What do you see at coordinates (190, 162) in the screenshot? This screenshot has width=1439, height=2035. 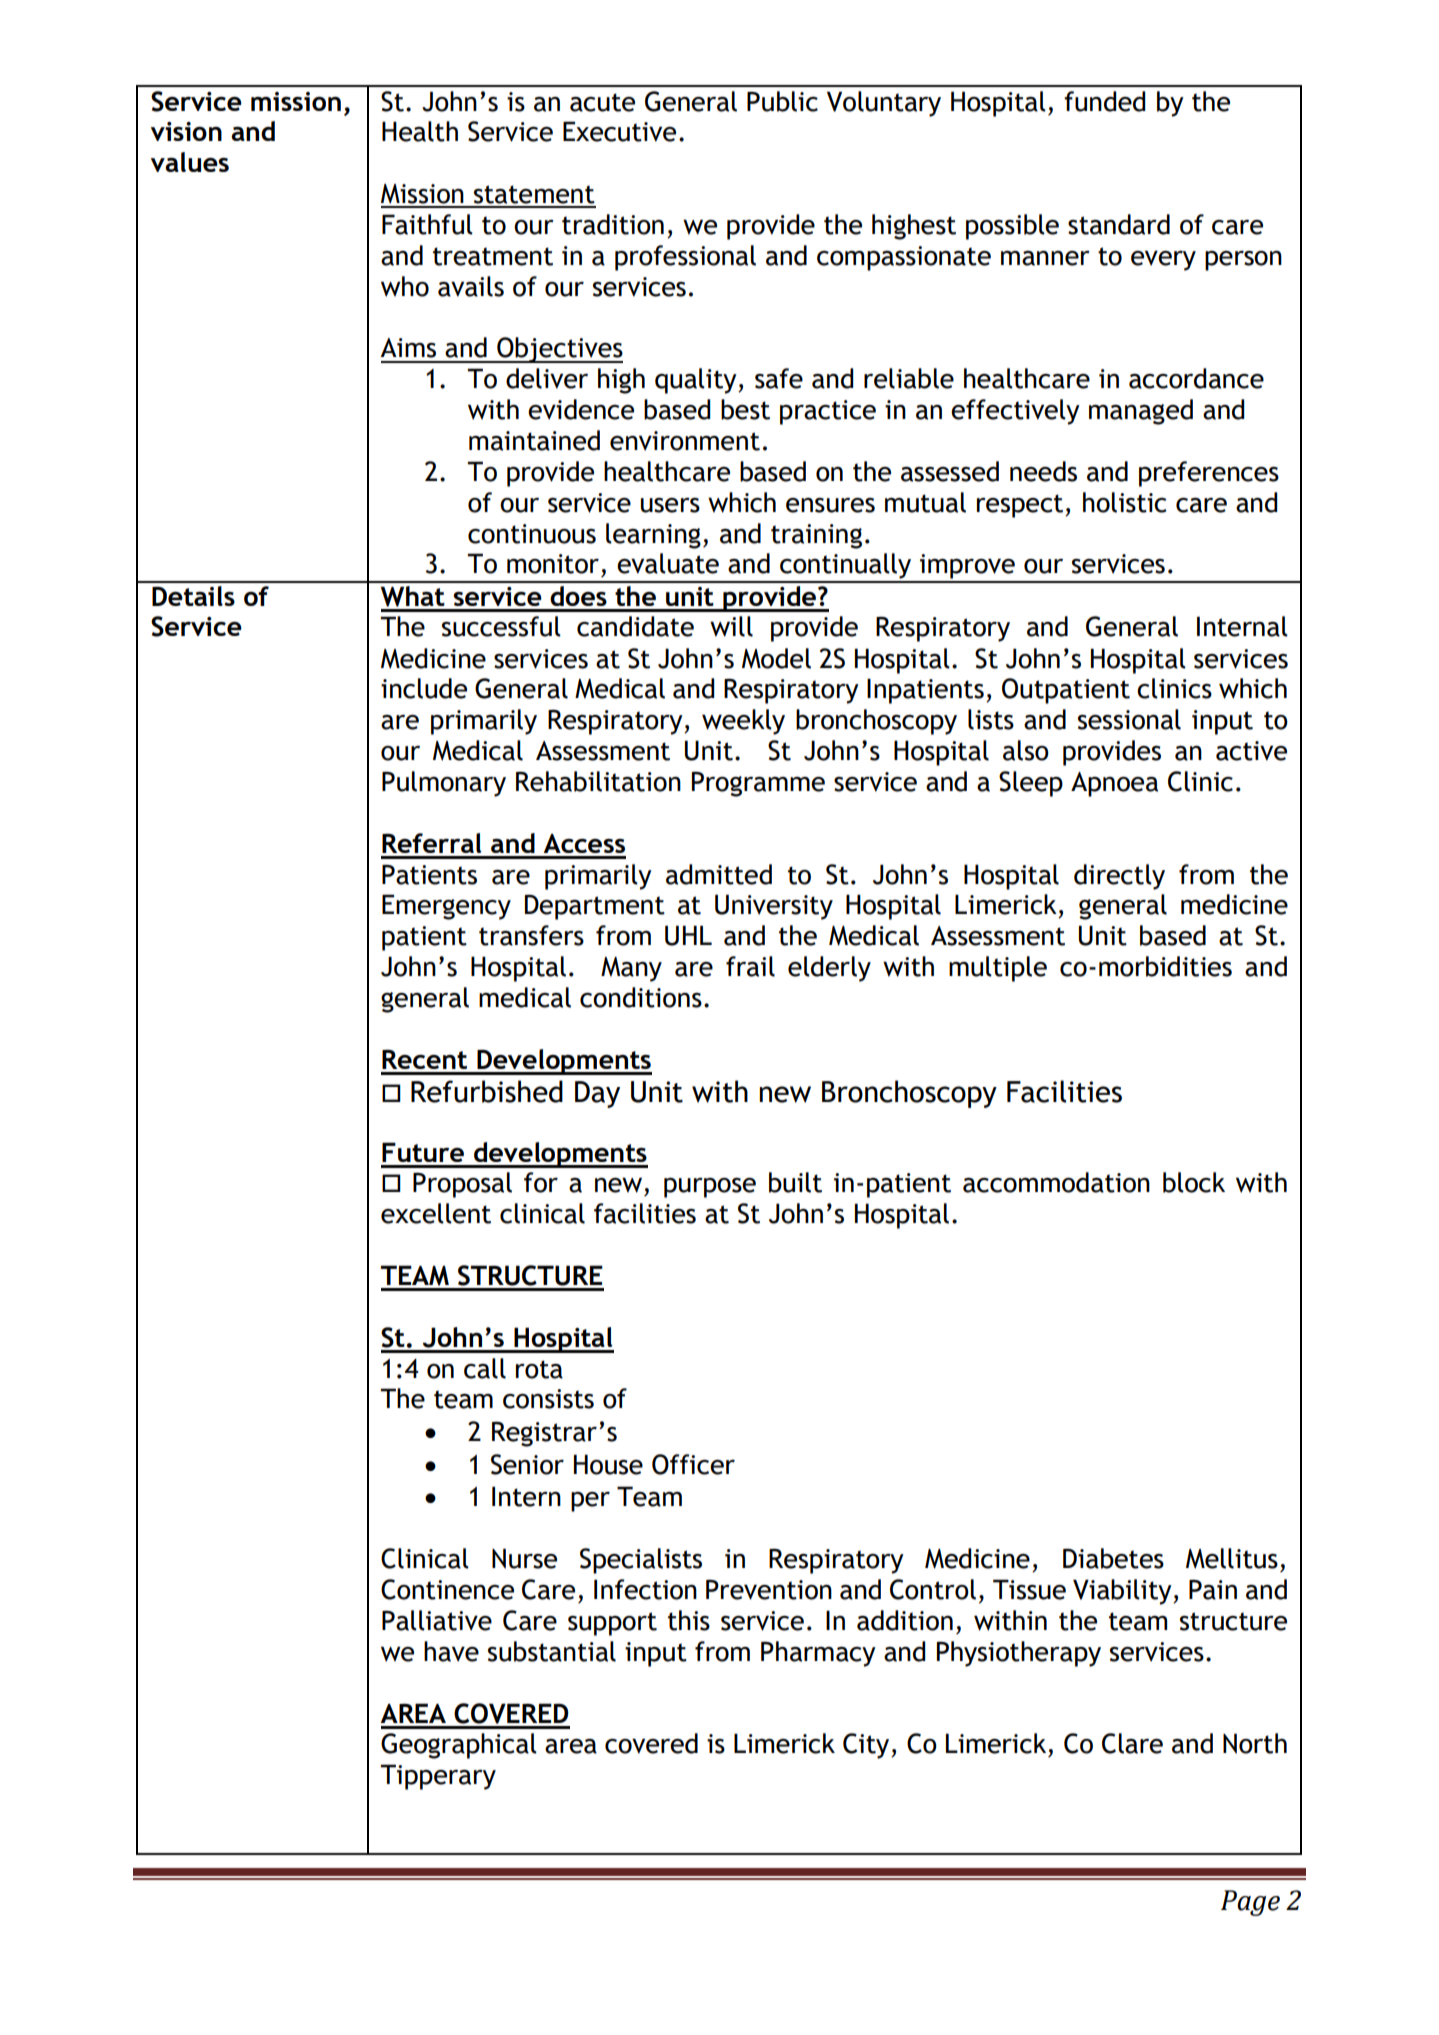 I see `values` at bounding box center [190, 162].
